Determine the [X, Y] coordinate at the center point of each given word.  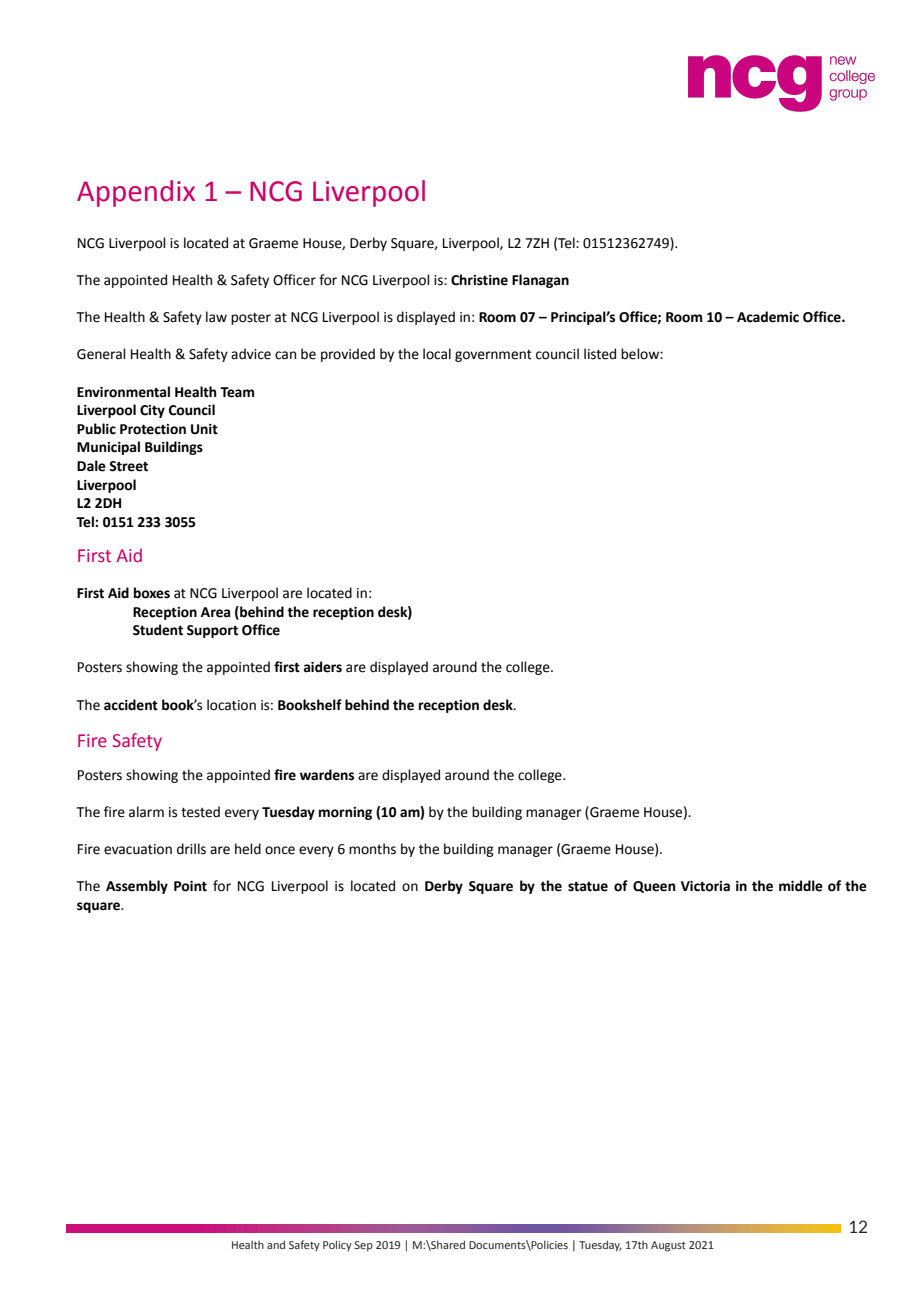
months [372, 849]
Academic [768, 317]
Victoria [705, 886]
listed [600, 354]
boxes [152, 593]
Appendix [136, 193]
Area [215, 612]
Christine [479, 280]
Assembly [137, 887]
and [276, 1244]
